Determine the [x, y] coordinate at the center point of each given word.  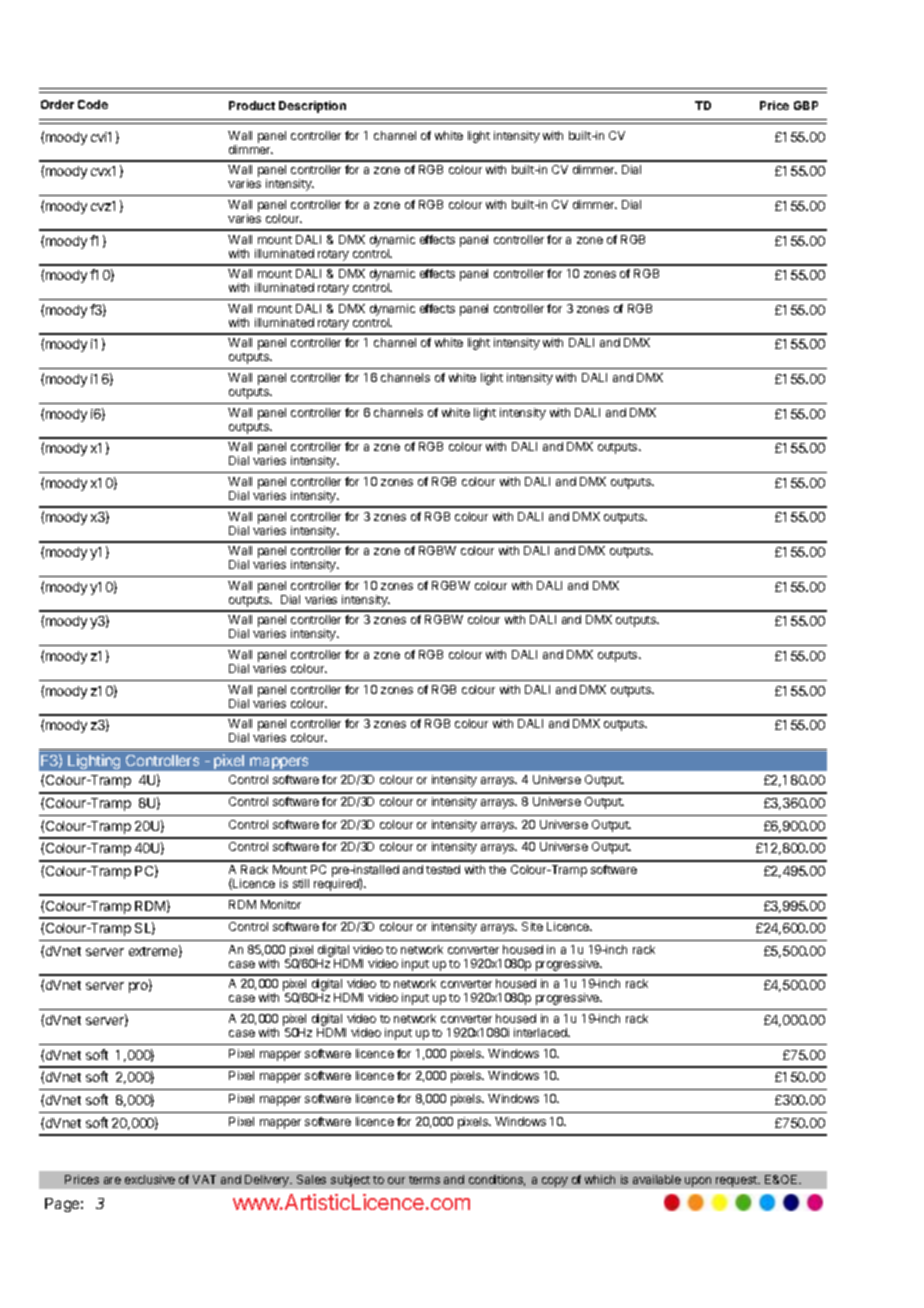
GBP [806, 105]
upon [698, 1182]
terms [424, 1180]
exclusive [150, 1179]
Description [312, 107]
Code [93, 104]
